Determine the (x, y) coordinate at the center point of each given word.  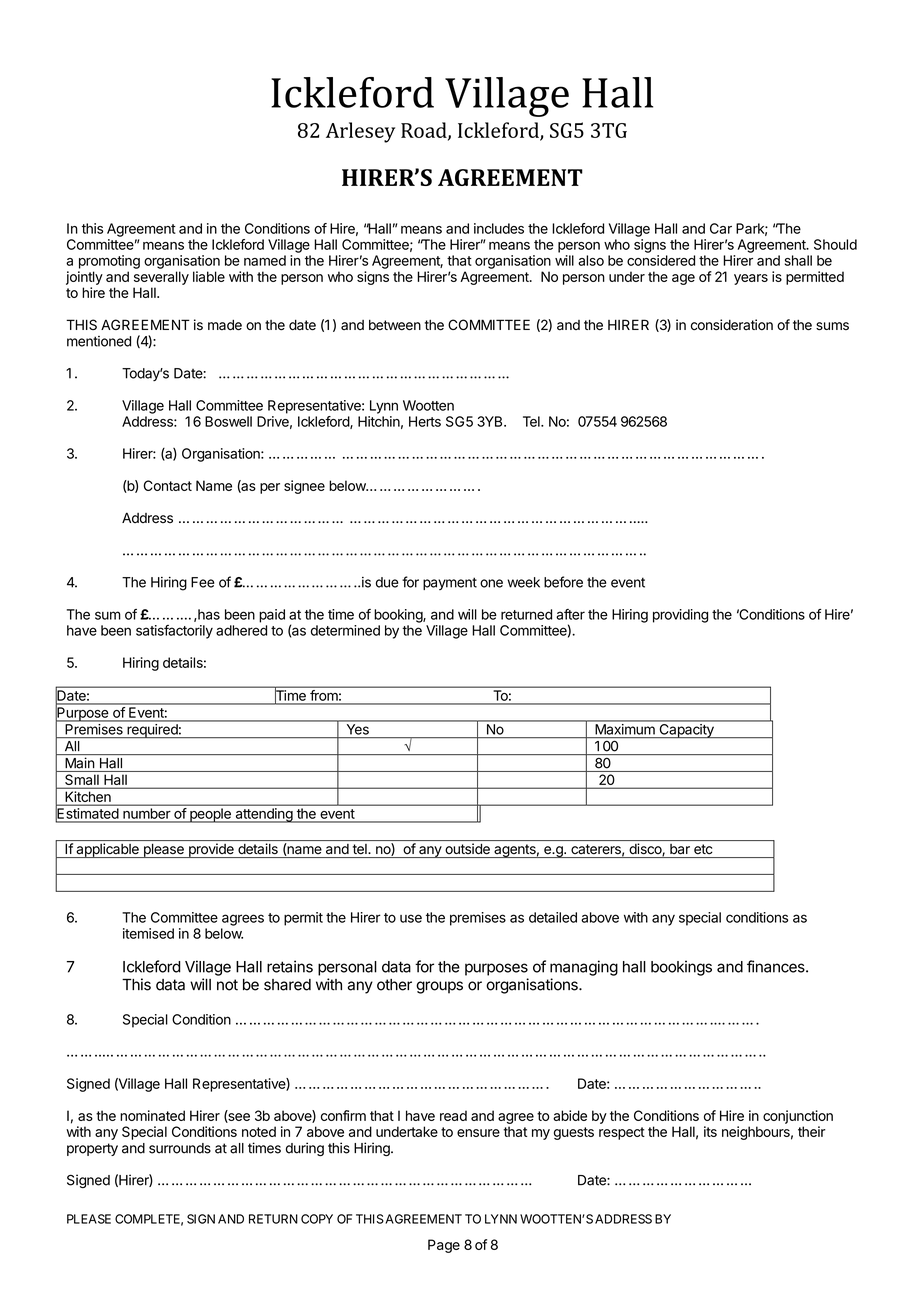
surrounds (180, 1148)
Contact (167, 485)
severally (161, 278)
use (411, 918)
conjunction (798, 1117)
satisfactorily (174, 632)
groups (439, 987)
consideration (732, 325)
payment (450, 583)
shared (287, 985)
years (751, 279)
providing (680, 616)
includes (499, 228)
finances (777, 966)
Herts (425, 421)
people (210, 815)
